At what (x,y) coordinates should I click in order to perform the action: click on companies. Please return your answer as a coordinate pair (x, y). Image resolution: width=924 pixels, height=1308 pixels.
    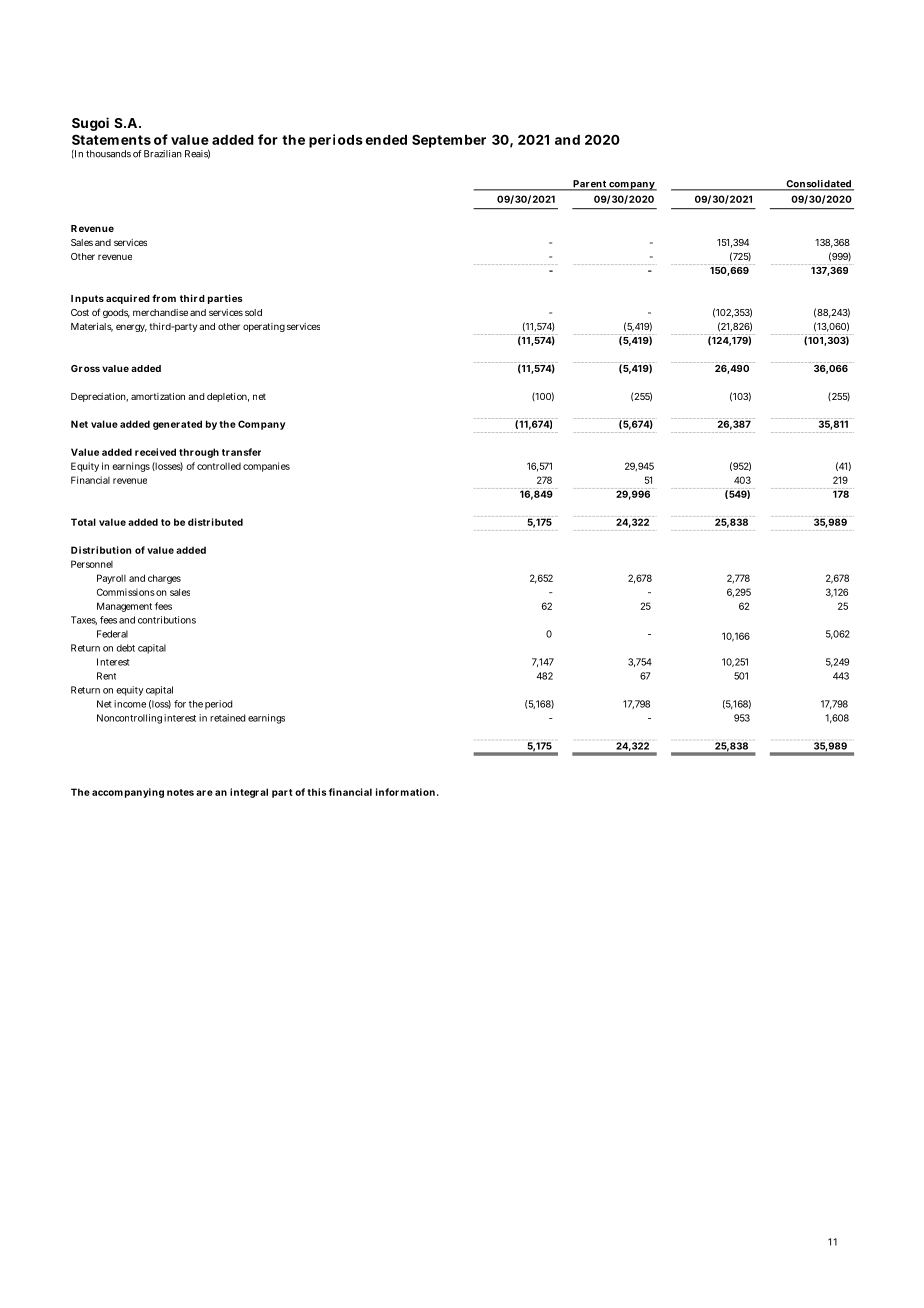
    Looking at the image, I should click on (266, 467).
